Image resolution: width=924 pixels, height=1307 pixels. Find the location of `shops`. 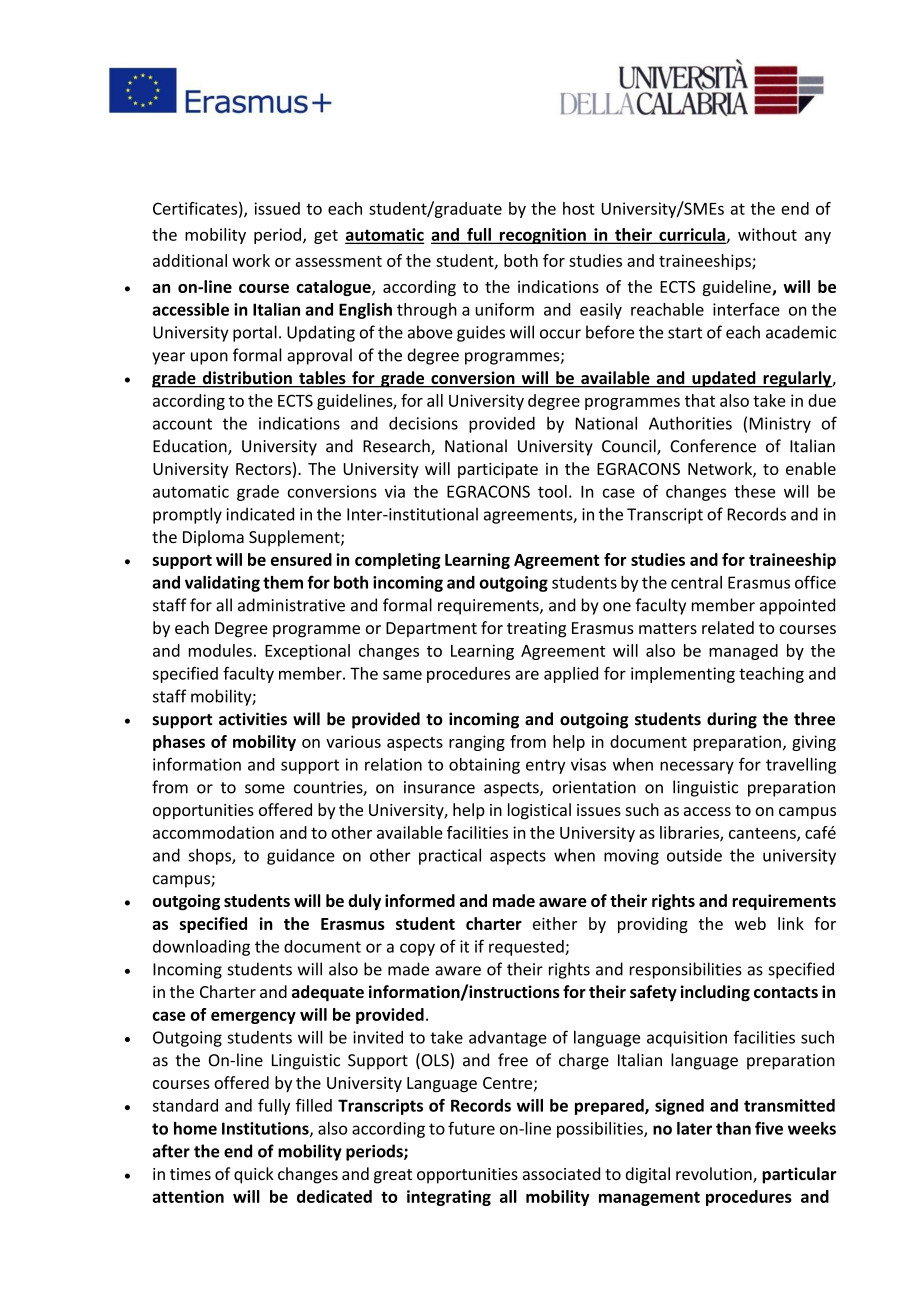

shops is located at coordinates (210, 856).
